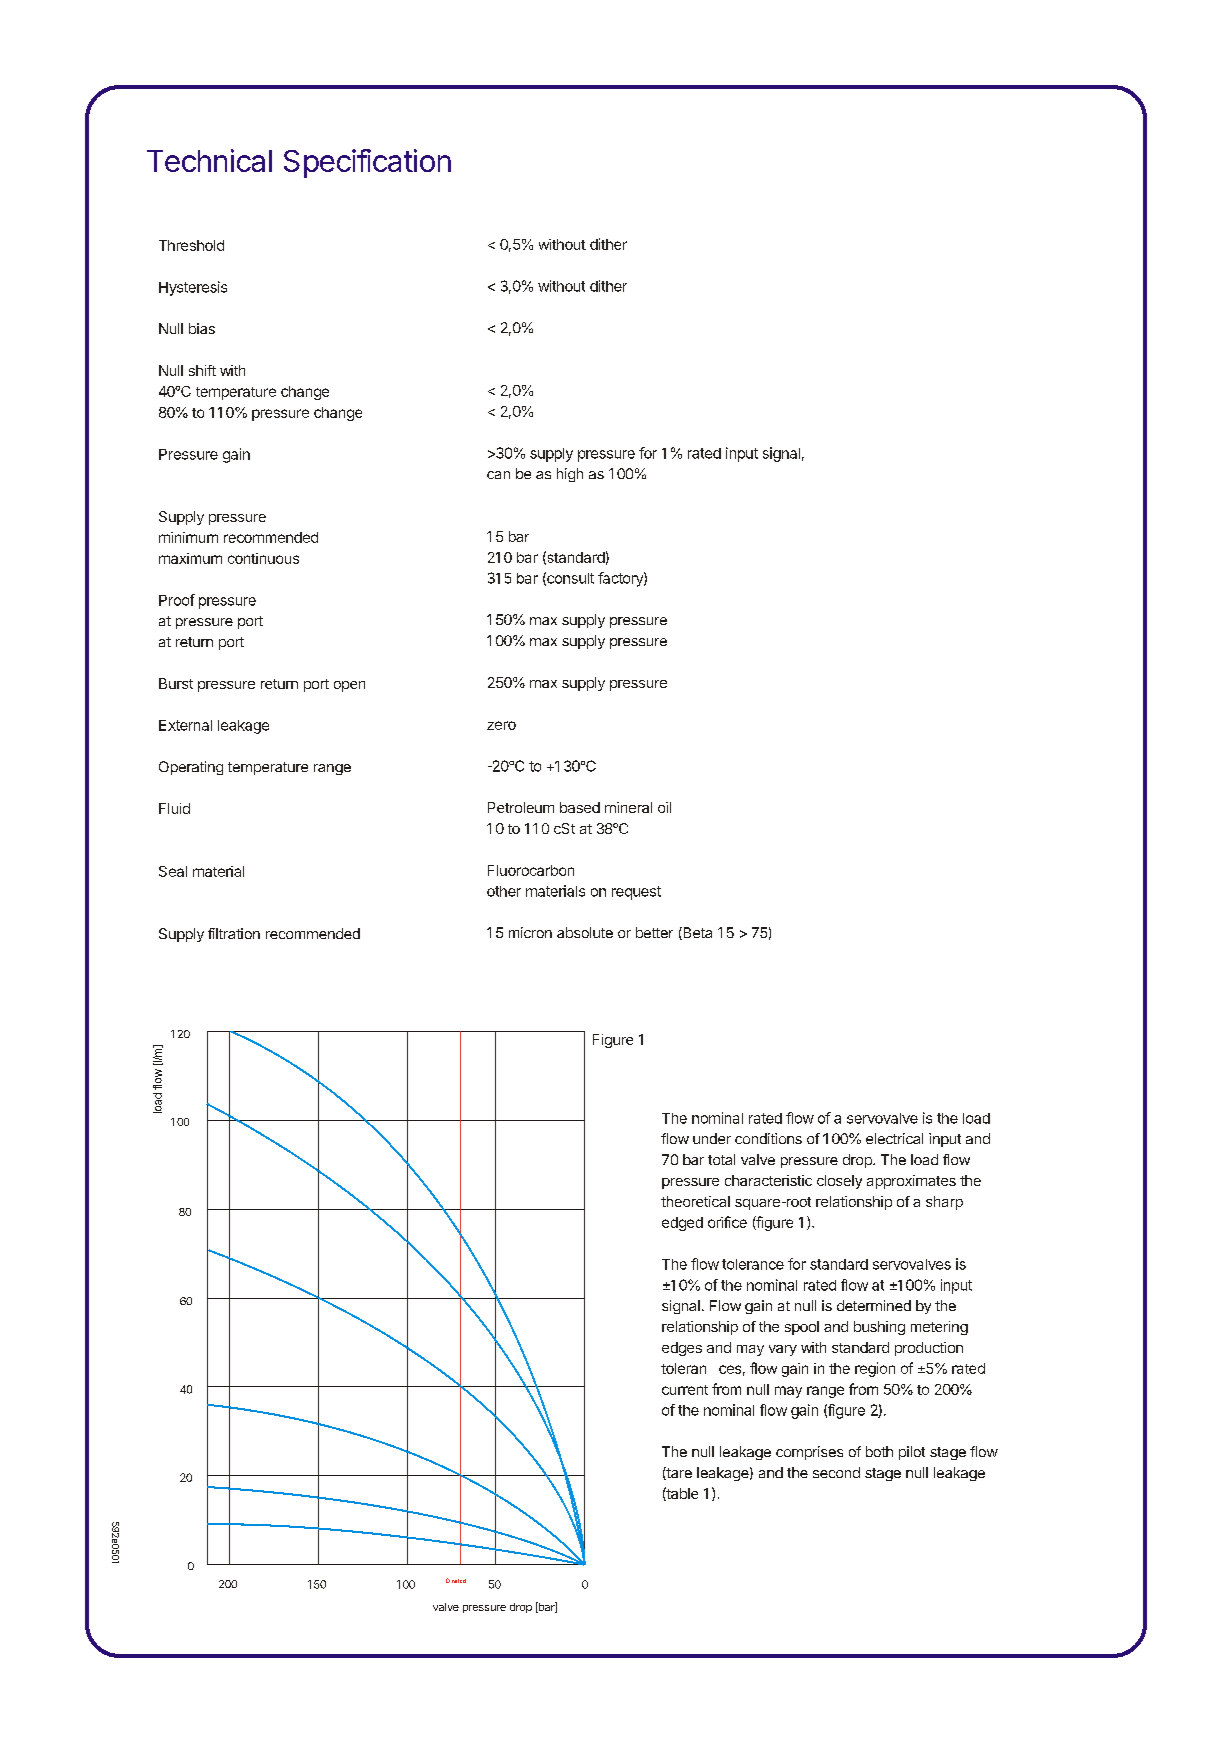 Image resolution: width=1232 pixels, height=1743 pixels. What do you see at coordinates (685, 1390) in the document?
I see `current` at bounding box center [685, 1390].
